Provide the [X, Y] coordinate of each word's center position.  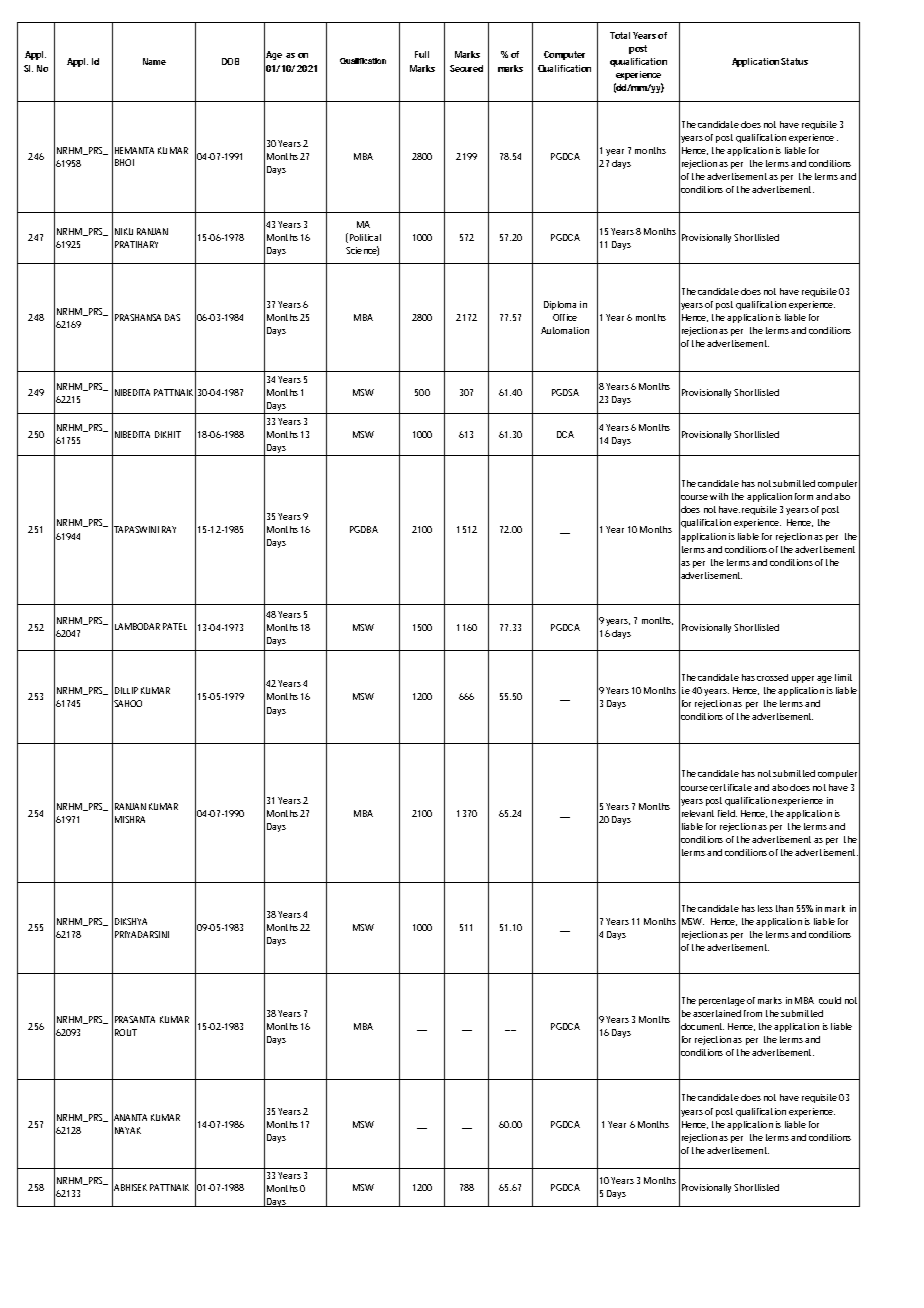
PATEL [175, 626]
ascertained [717, 1013]
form [806, 496]
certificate [731, 787]
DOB [230, 61]
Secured [466, 68]
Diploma [560, 305]
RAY [169, 529]
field [727, 813]
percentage [722, 1001]
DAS [172, 317]
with [719, 496]
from [753, 1013]
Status [794, 61]
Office [565, 317]
